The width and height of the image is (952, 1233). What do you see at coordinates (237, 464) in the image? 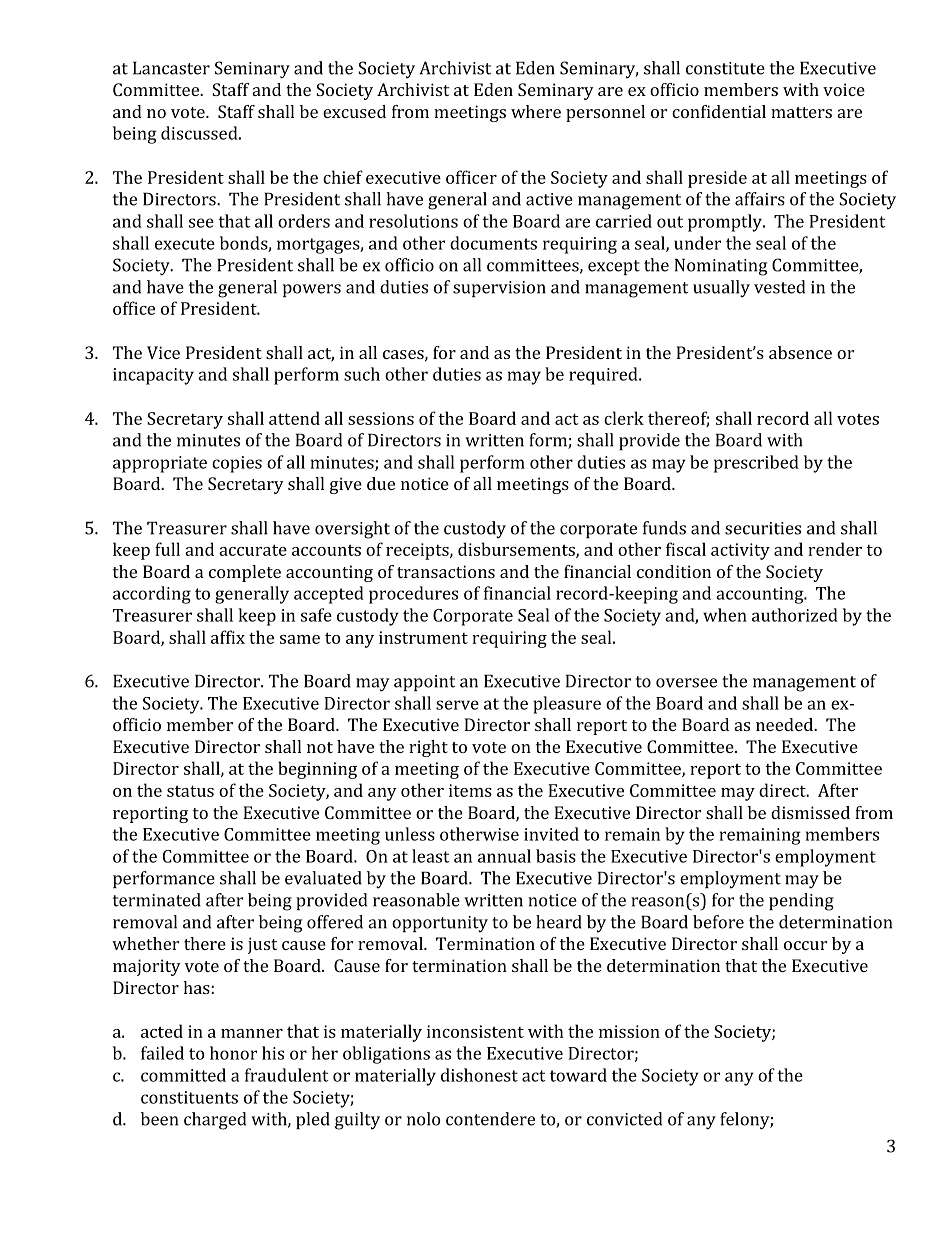
I see `copies` at bounding box center [237, 464].
